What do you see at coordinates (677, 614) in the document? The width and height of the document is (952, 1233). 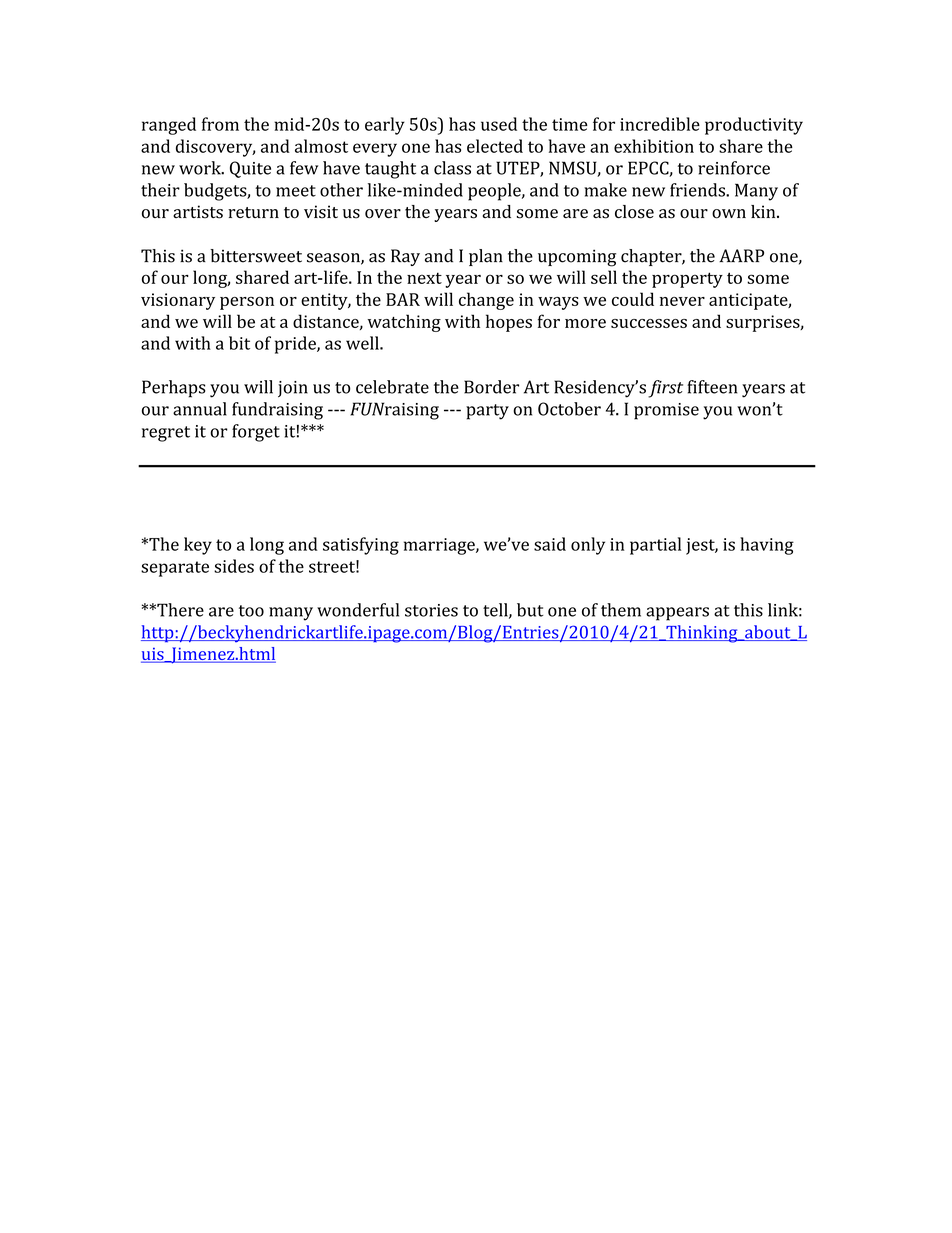 I see `appears` at bounding box center [677, 614].
